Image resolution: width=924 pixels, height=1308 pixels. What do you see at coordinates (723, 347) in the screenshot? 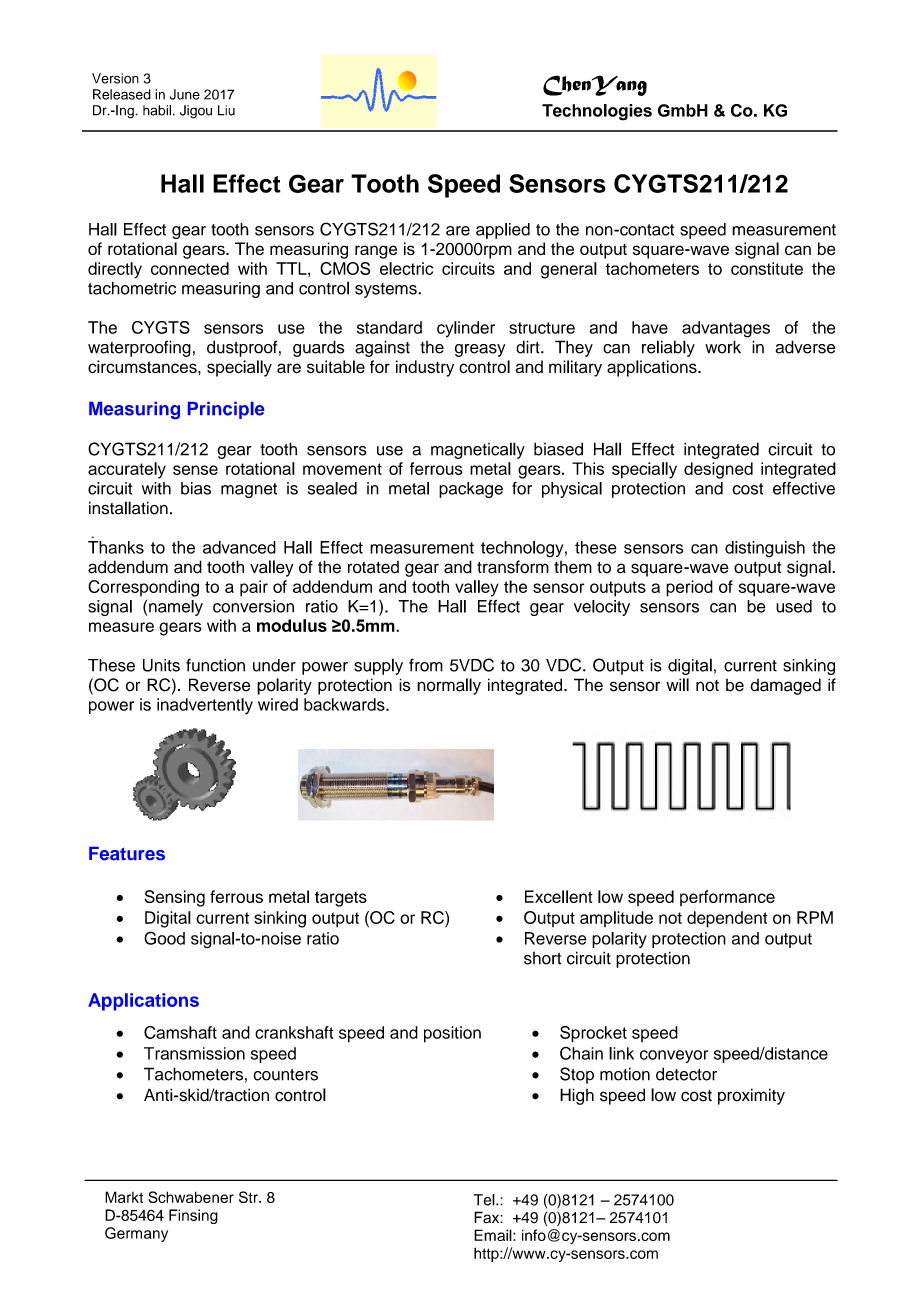
I see `work` at bounding box center [723, 347].
